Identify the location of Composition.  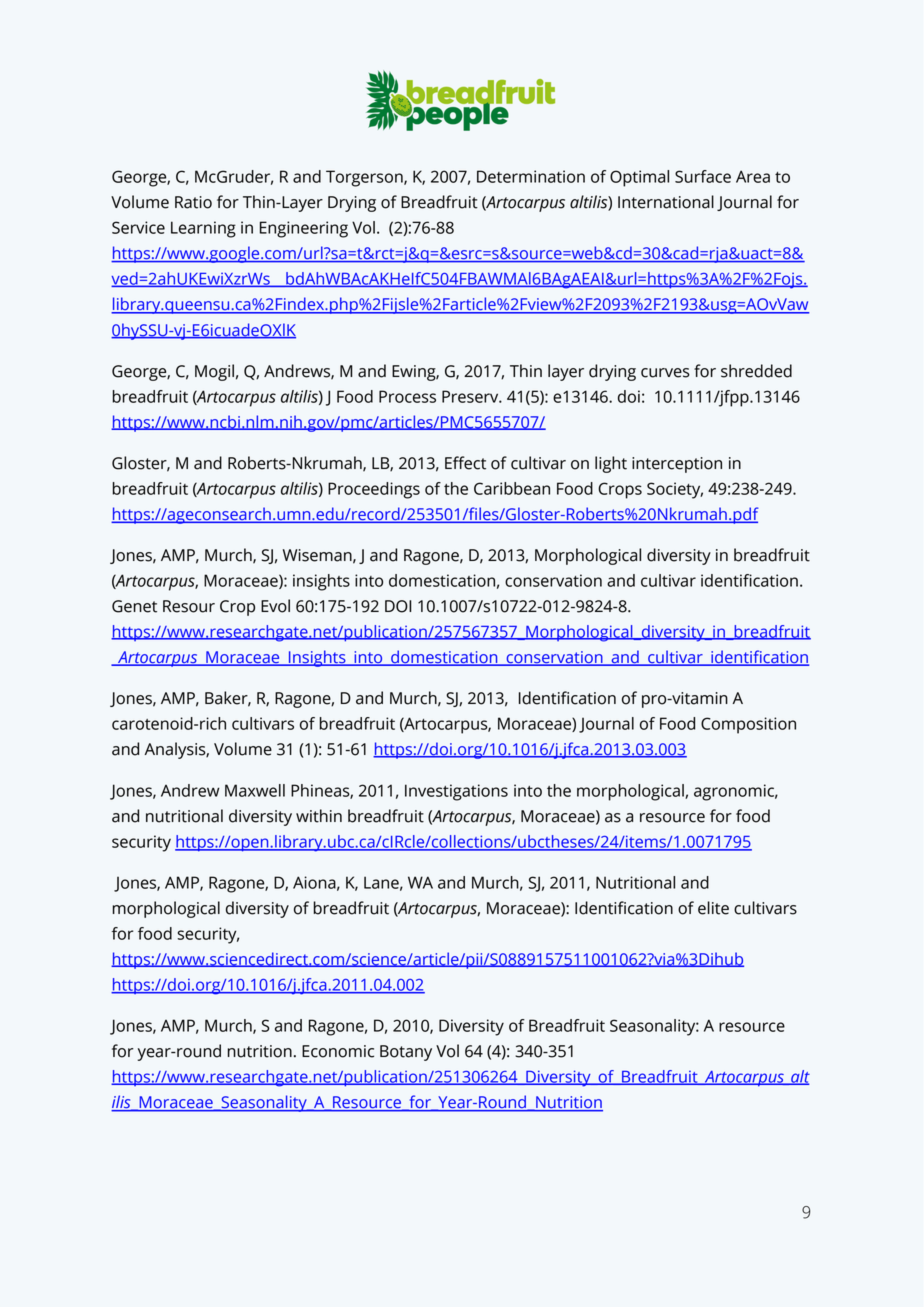
(748, 725).
